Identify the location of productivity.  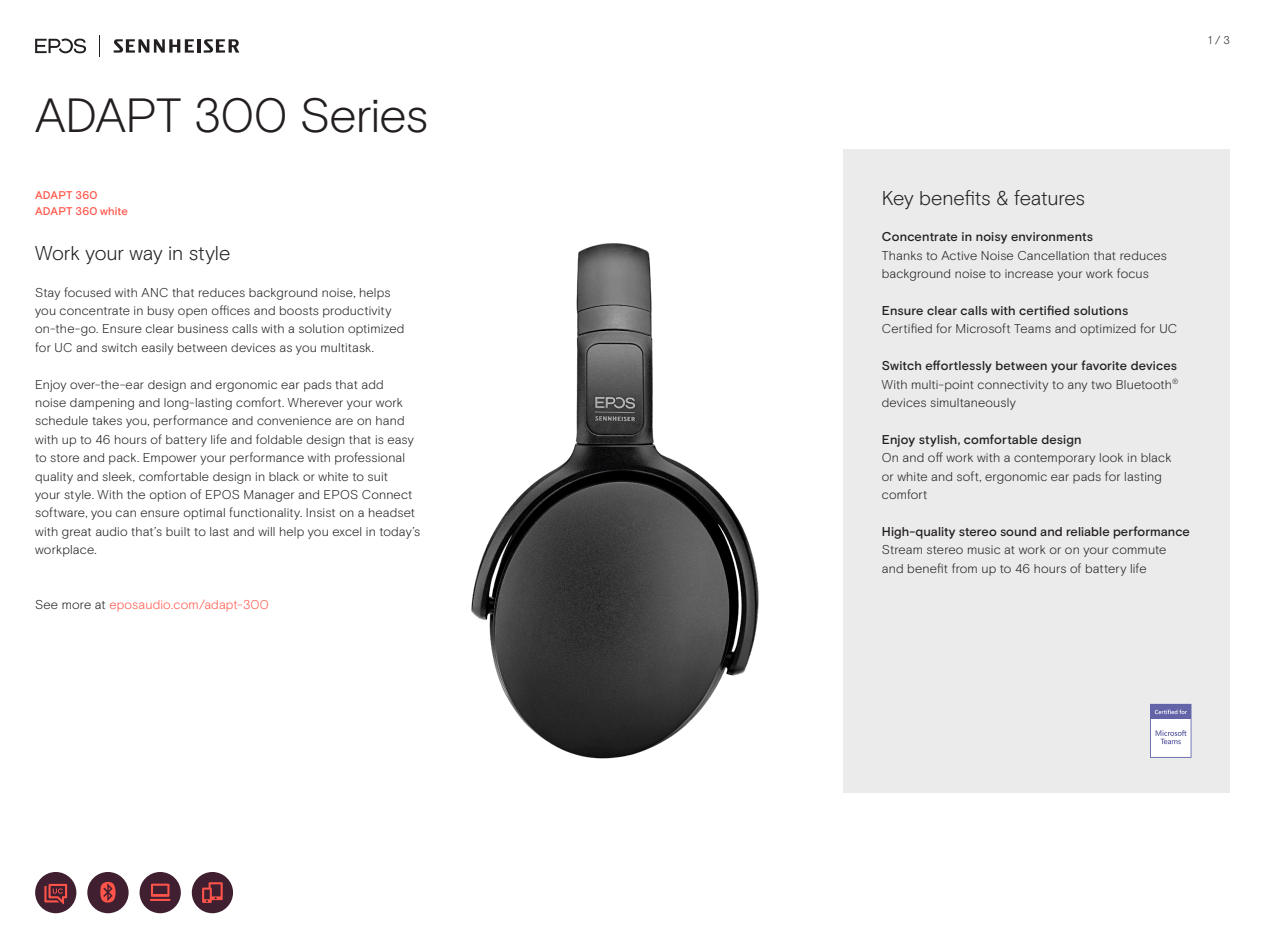
(357, 312).
